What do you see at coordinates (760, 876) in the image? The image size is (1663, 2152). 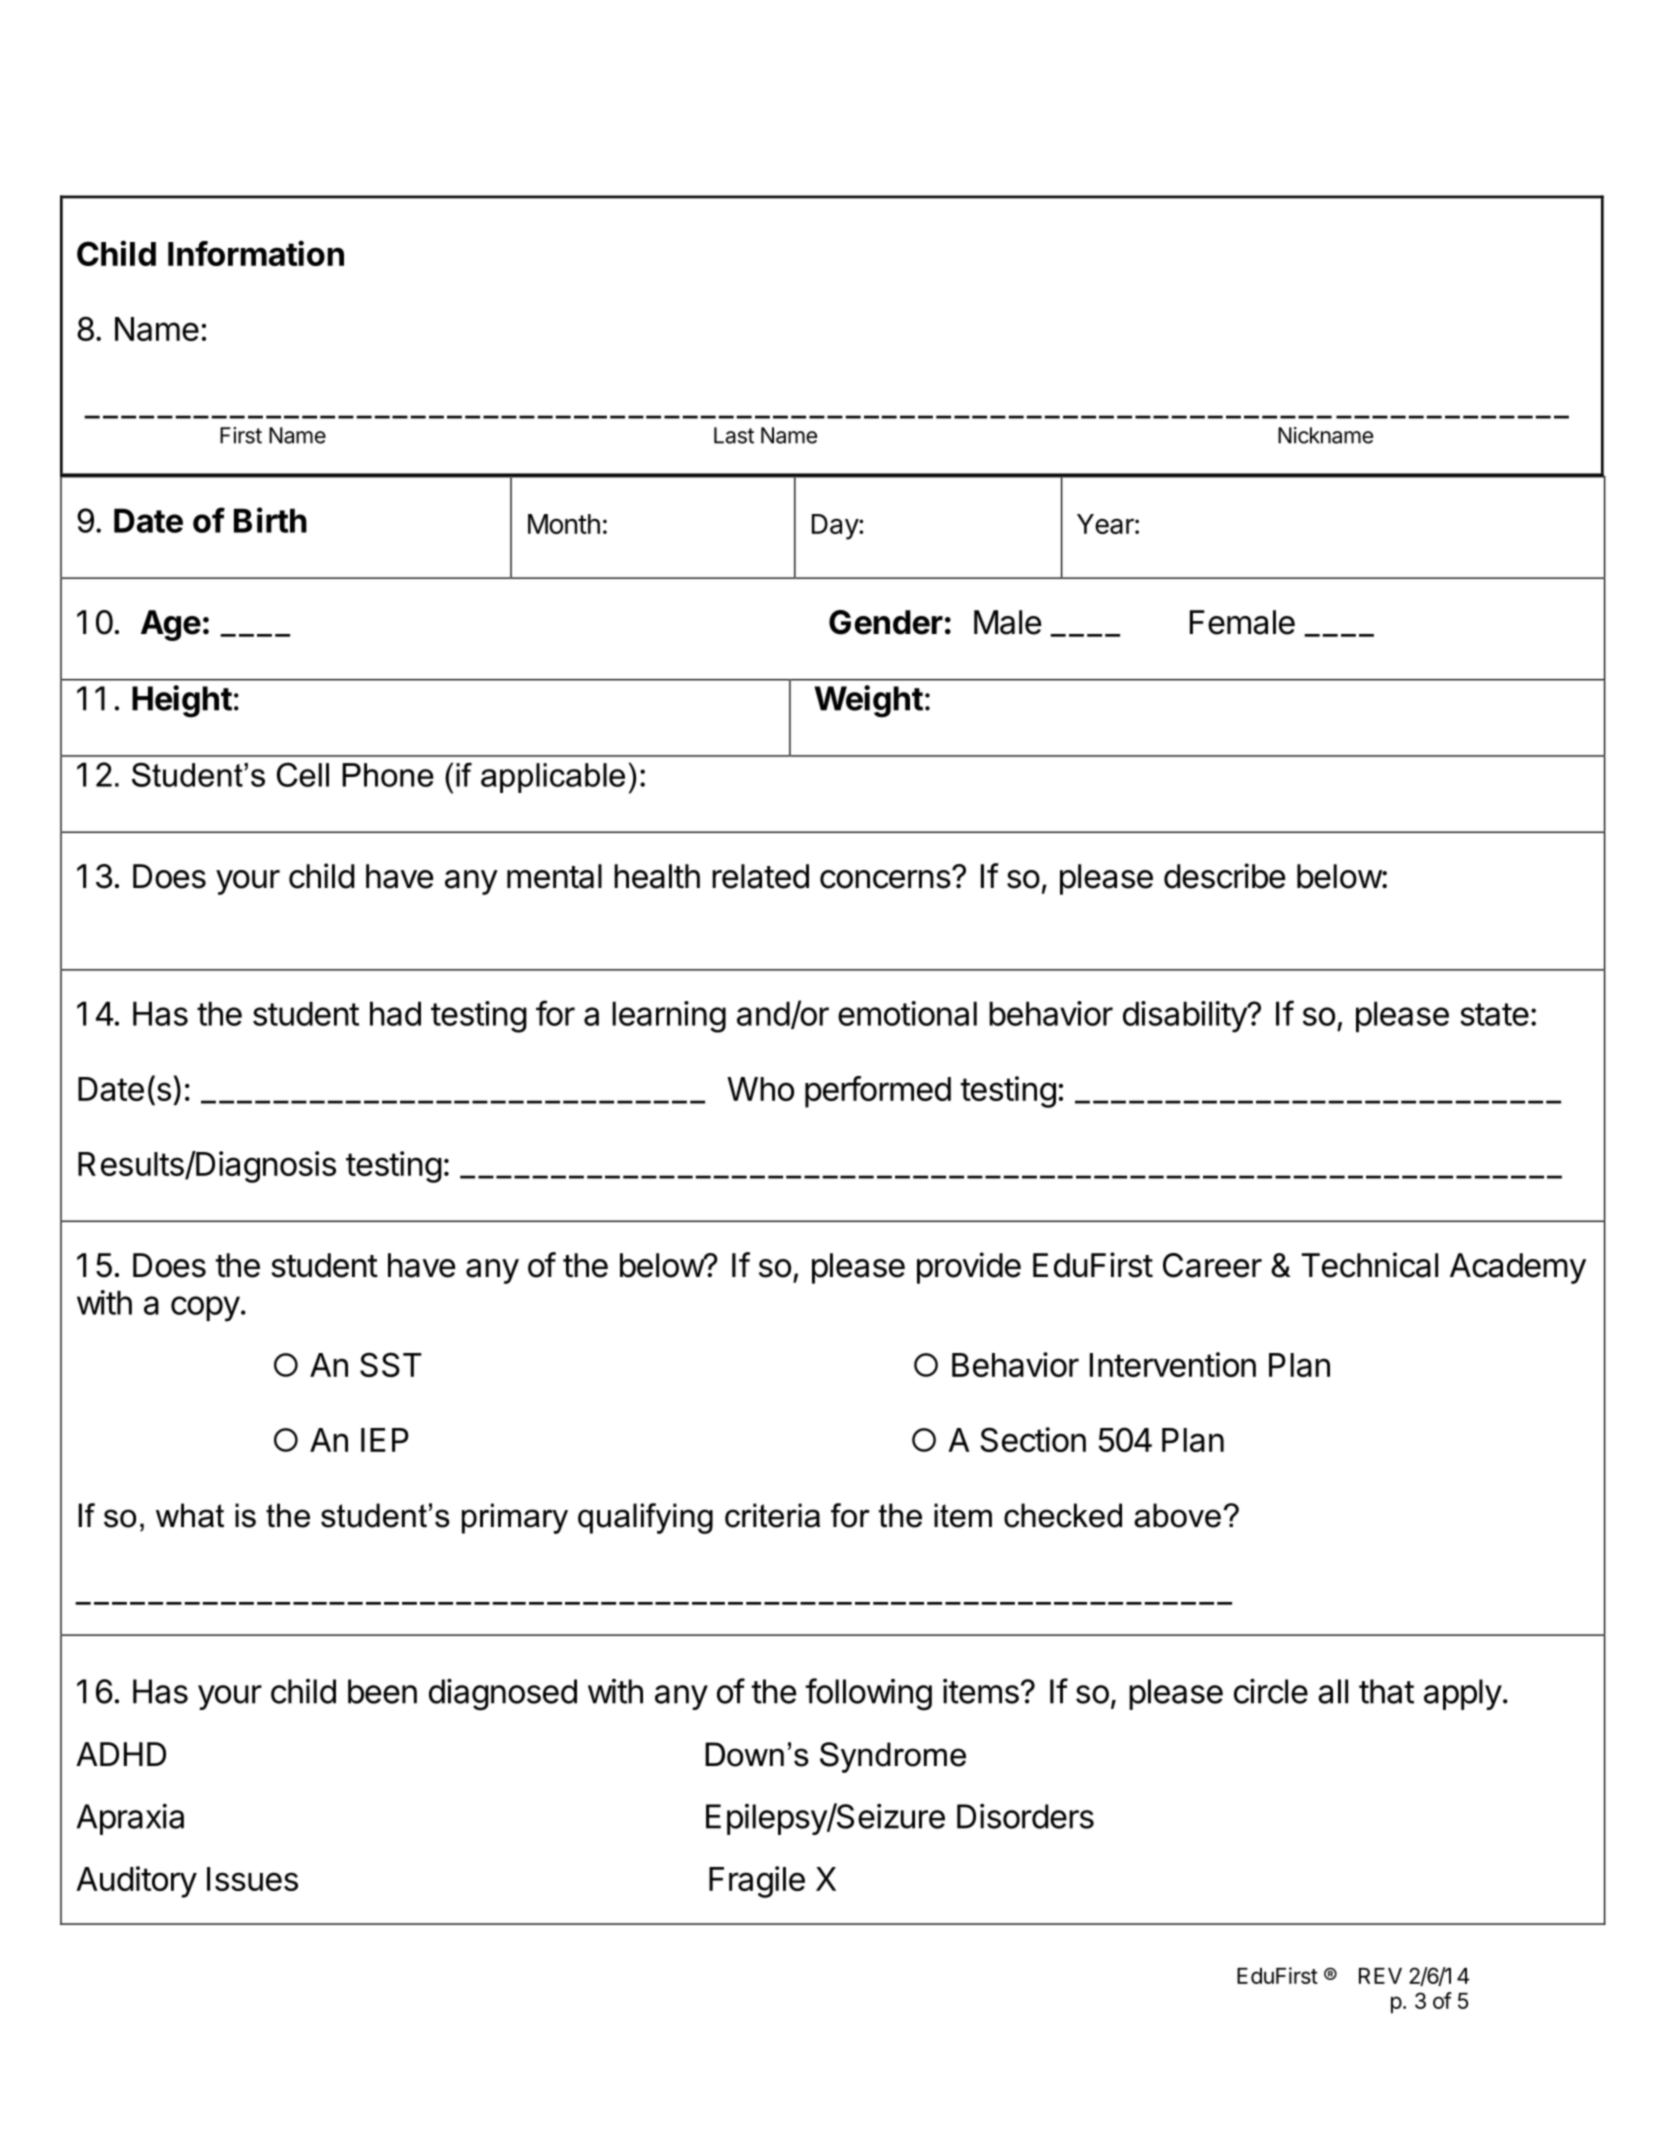 I see `related` at bounding box center [760, 876].
